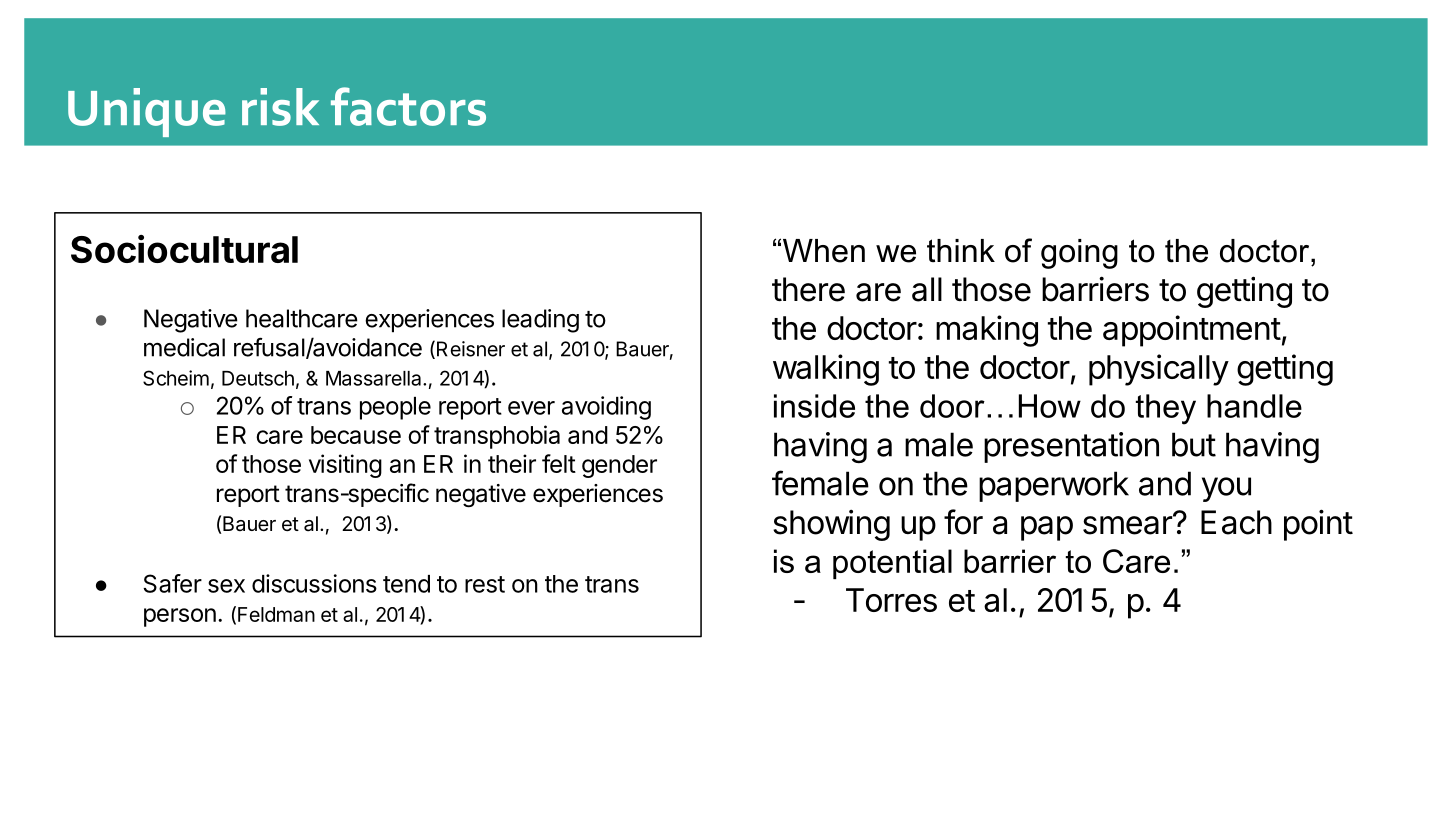  What do you see at coordinates (891, 600) in the screenshot?
I see `Torres` at bounding box center [891, 600].
